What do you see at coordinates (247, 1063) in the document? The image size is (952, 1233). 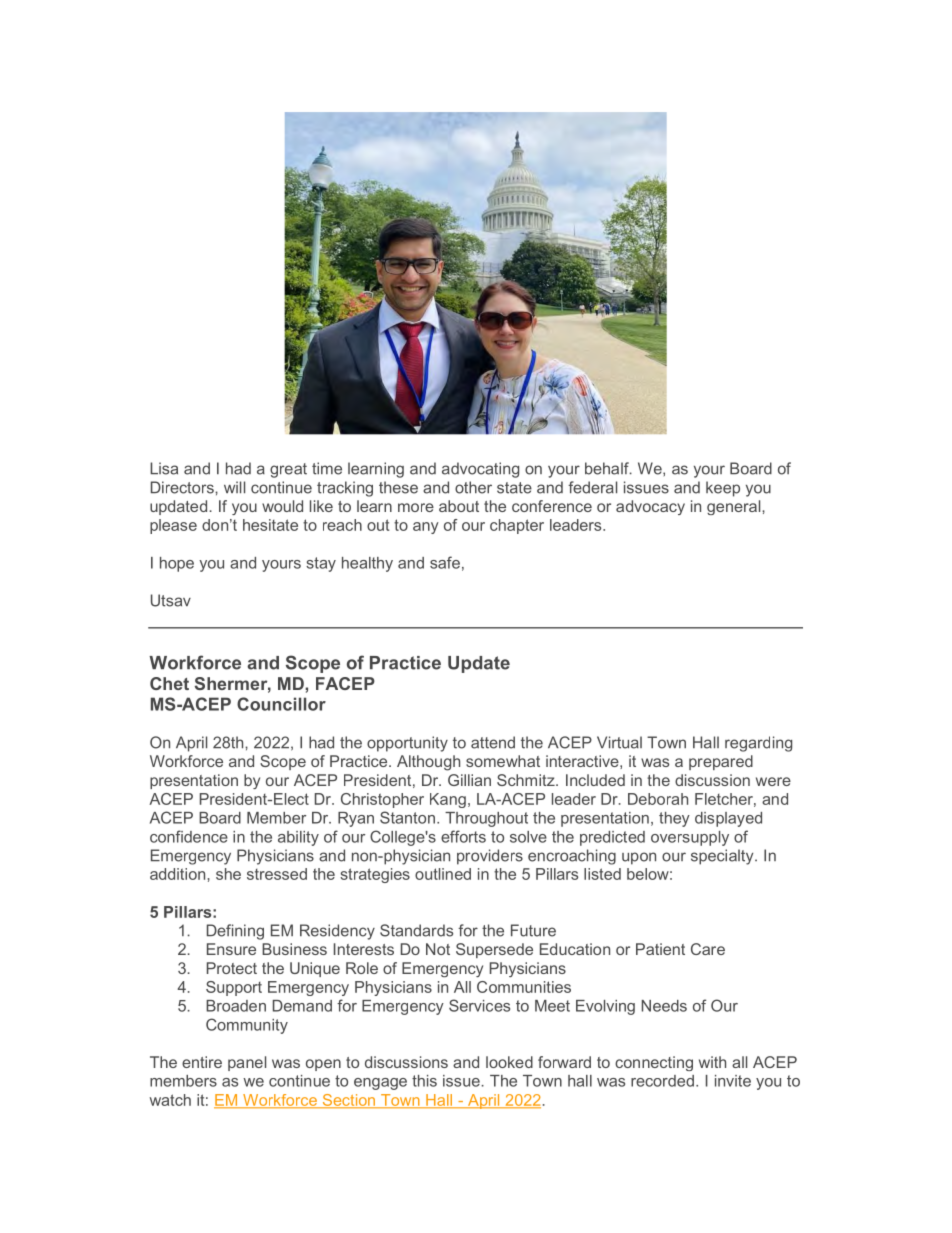 I see `panel` at bounding box center [247, 1063].
